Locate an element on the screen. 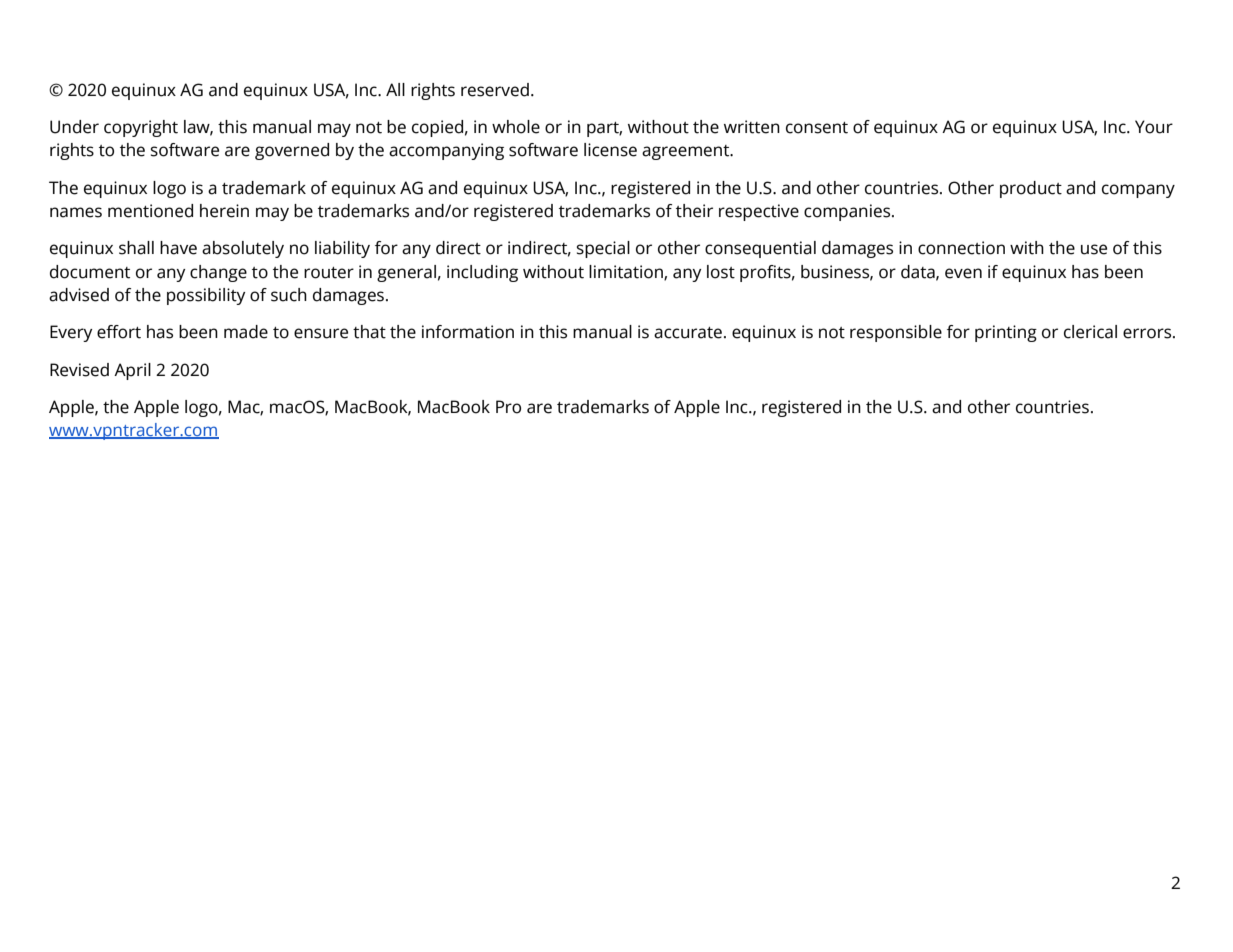 This screenshot has width=1233, height=952. limitation is located at coordinates (627, 272).
